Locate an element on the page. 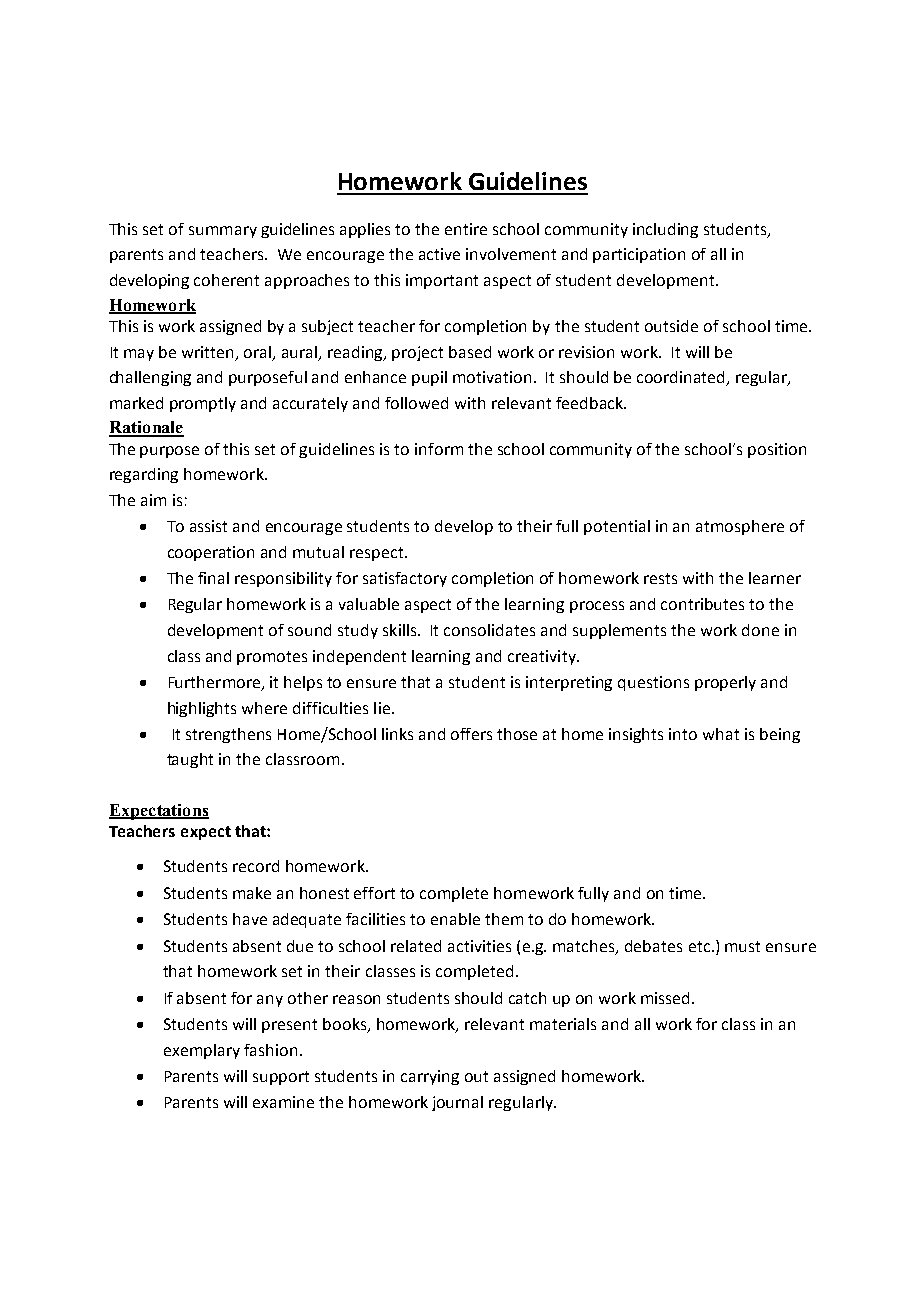 The width and height of the page is (924, 1308). summary is located at coordinates (223, 232).
